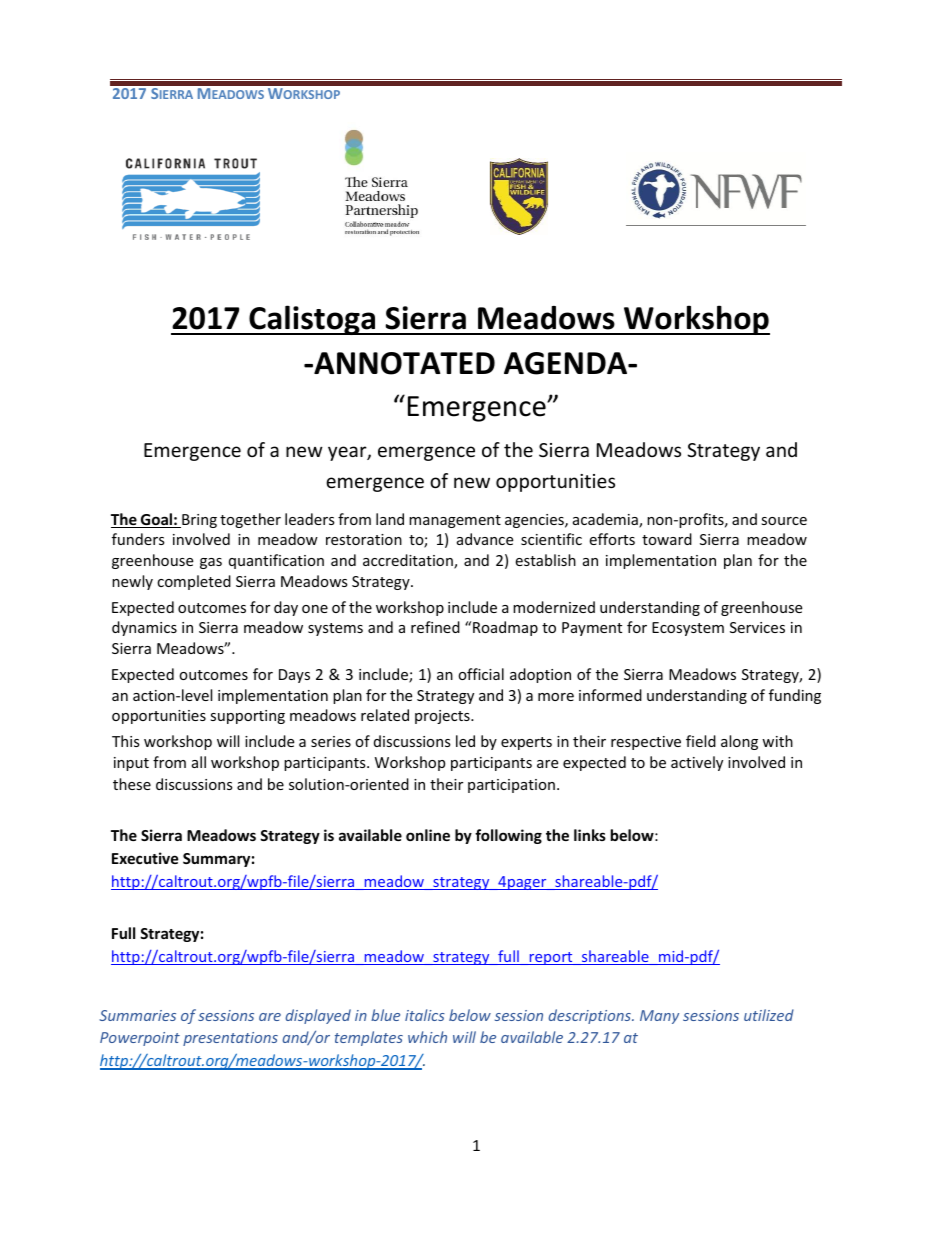  I want to click on field, so click(701, 741).
